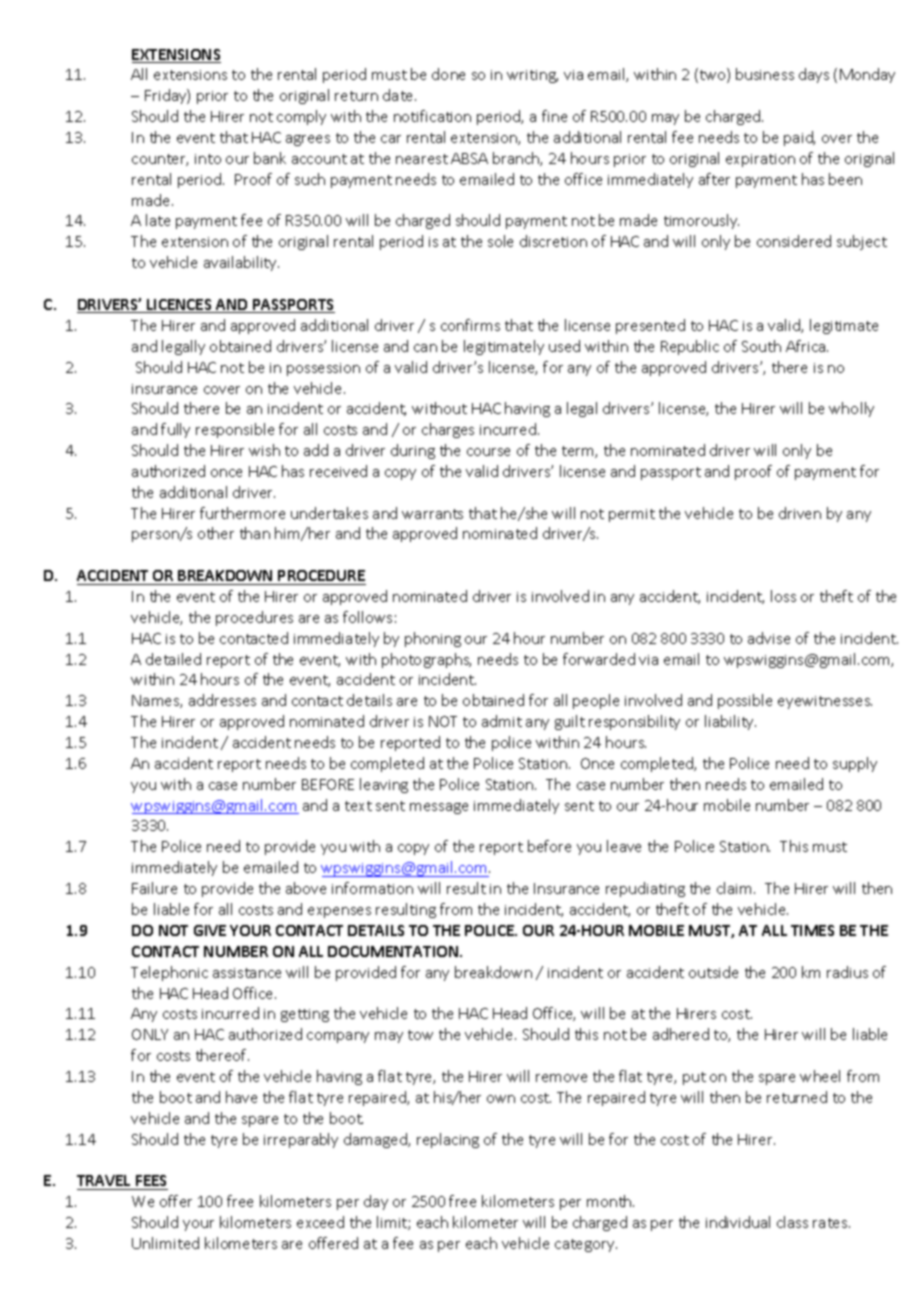 The image size is (924, 1308). What do you see at coordinates (151, 1180) in the screenshot?
I see `FEES` at bounding box center [151, 1180].
